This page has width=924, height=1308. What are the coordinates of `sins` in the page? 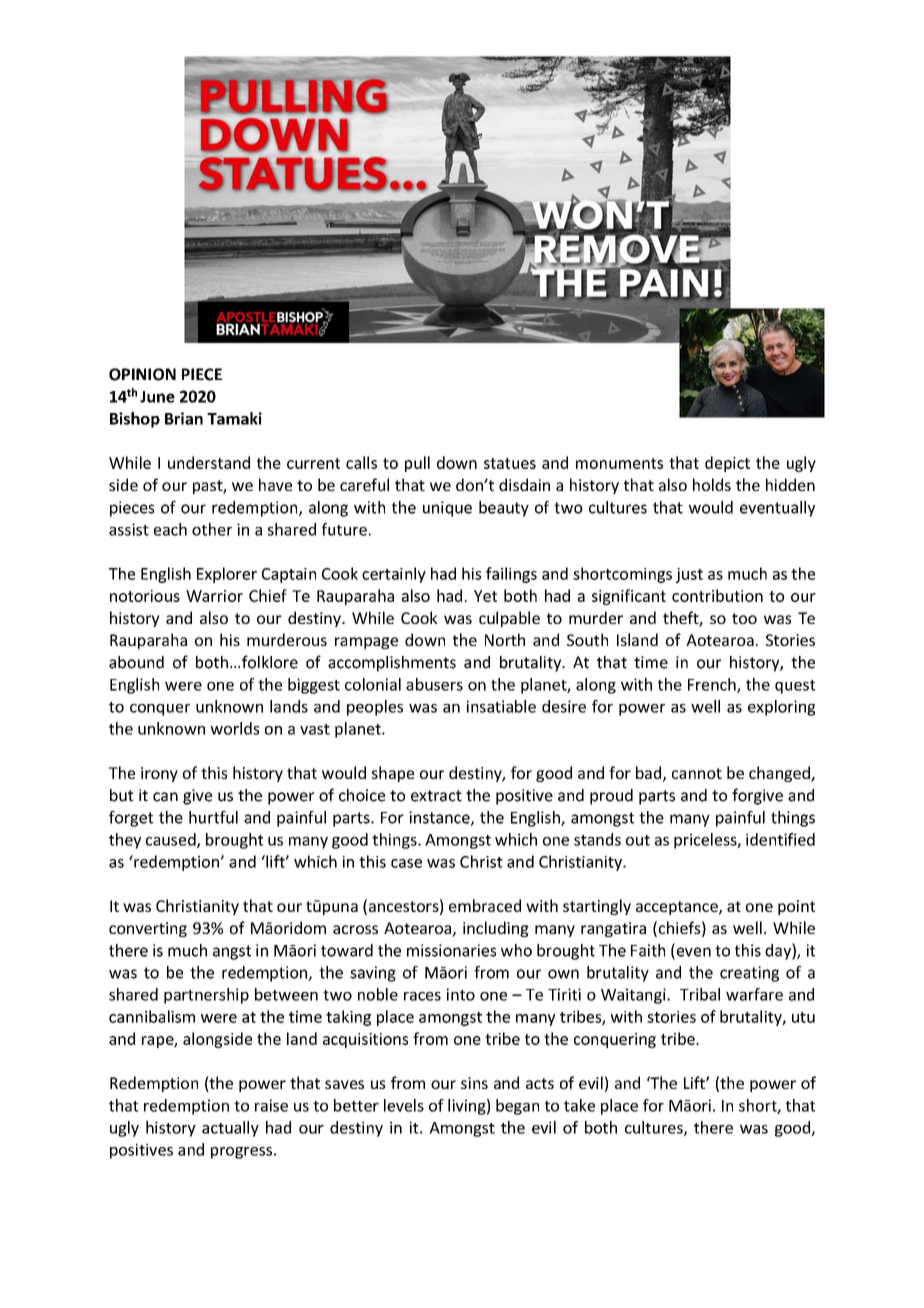 It's located at (474, 1083).
